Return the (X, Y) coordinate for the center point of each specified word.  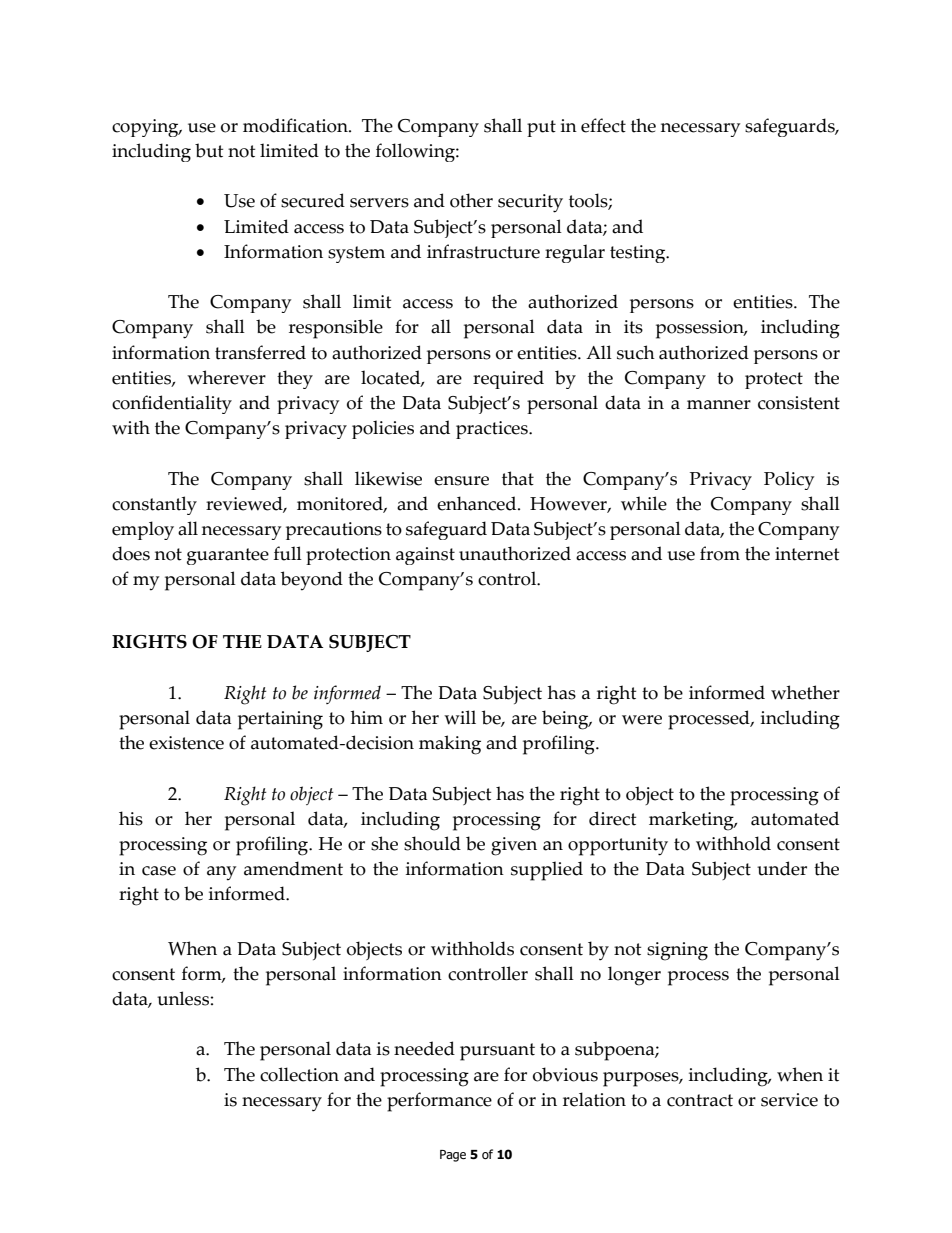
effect (603, 125)
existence (186, 743)
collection (299, 1074)
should (432, 843)
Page (453, 1156)
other (471, 200)
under (782, 868)
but (209, 150)
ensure (461, 481)
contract (700, 1100)
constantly (154, 505)
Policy (789, 480)
